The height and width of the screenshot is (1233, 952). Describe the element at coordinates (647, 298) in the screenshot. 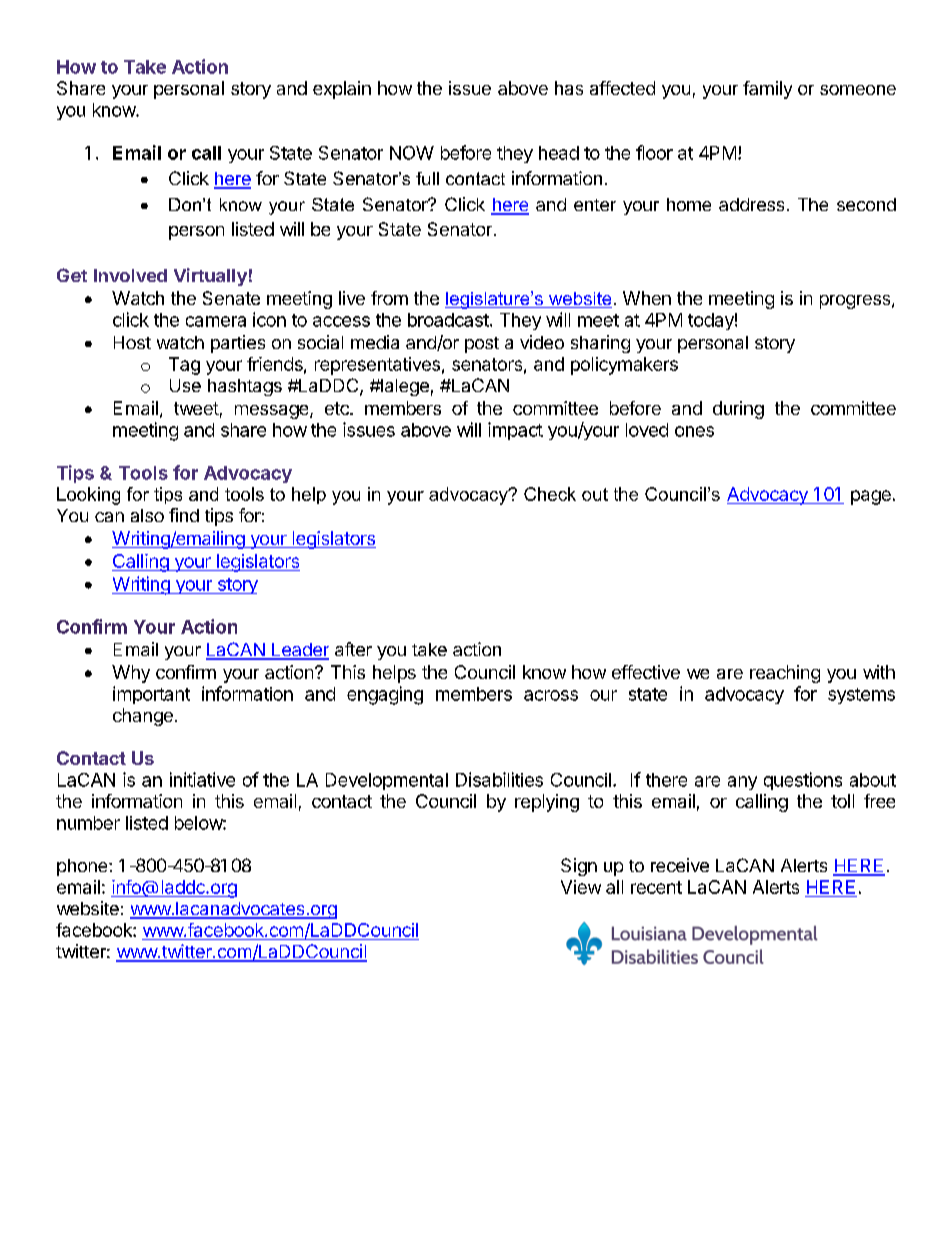

I see `When` at that location.
